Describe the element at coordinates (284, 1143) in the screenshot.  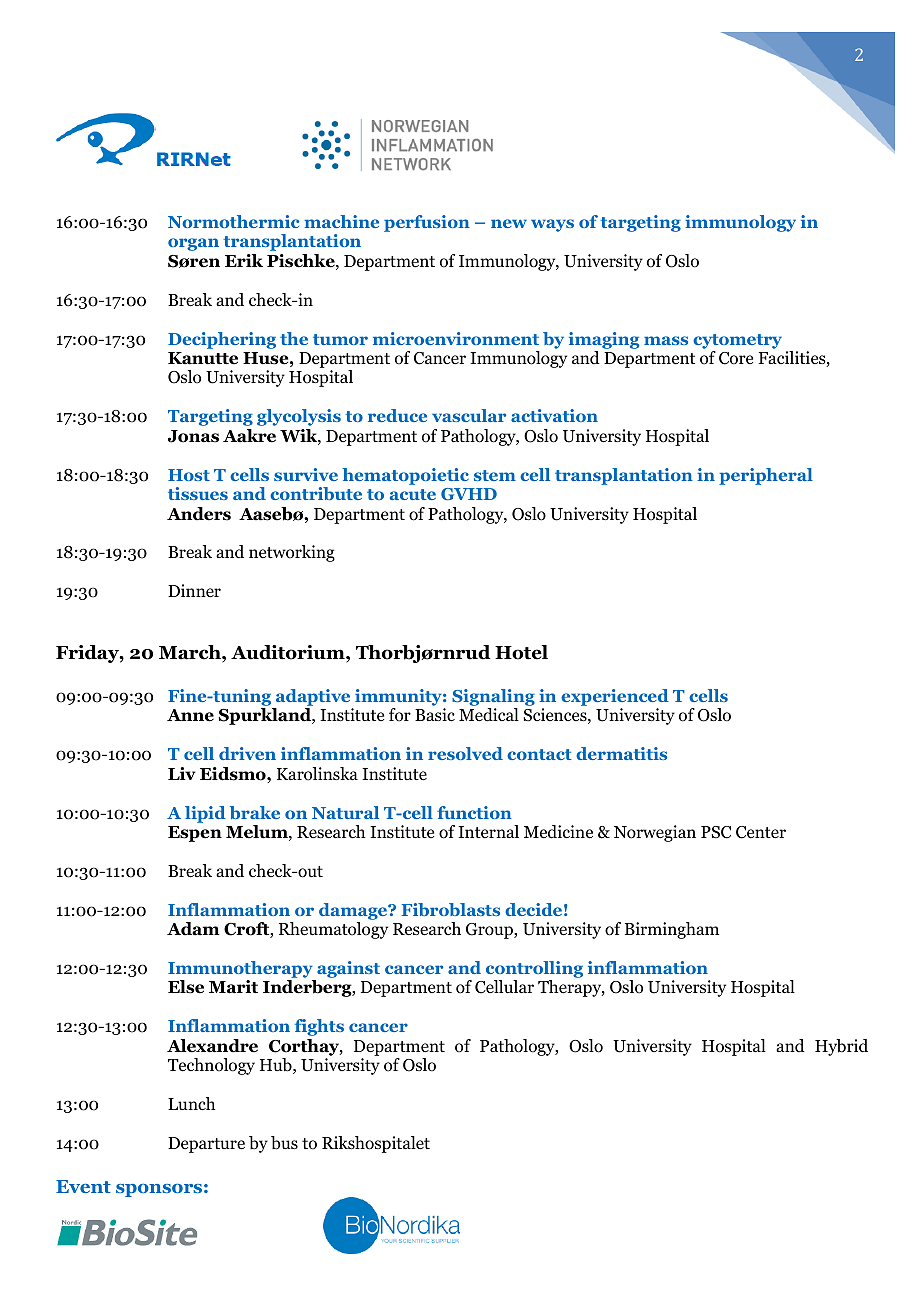
I see `bus` at that location.
